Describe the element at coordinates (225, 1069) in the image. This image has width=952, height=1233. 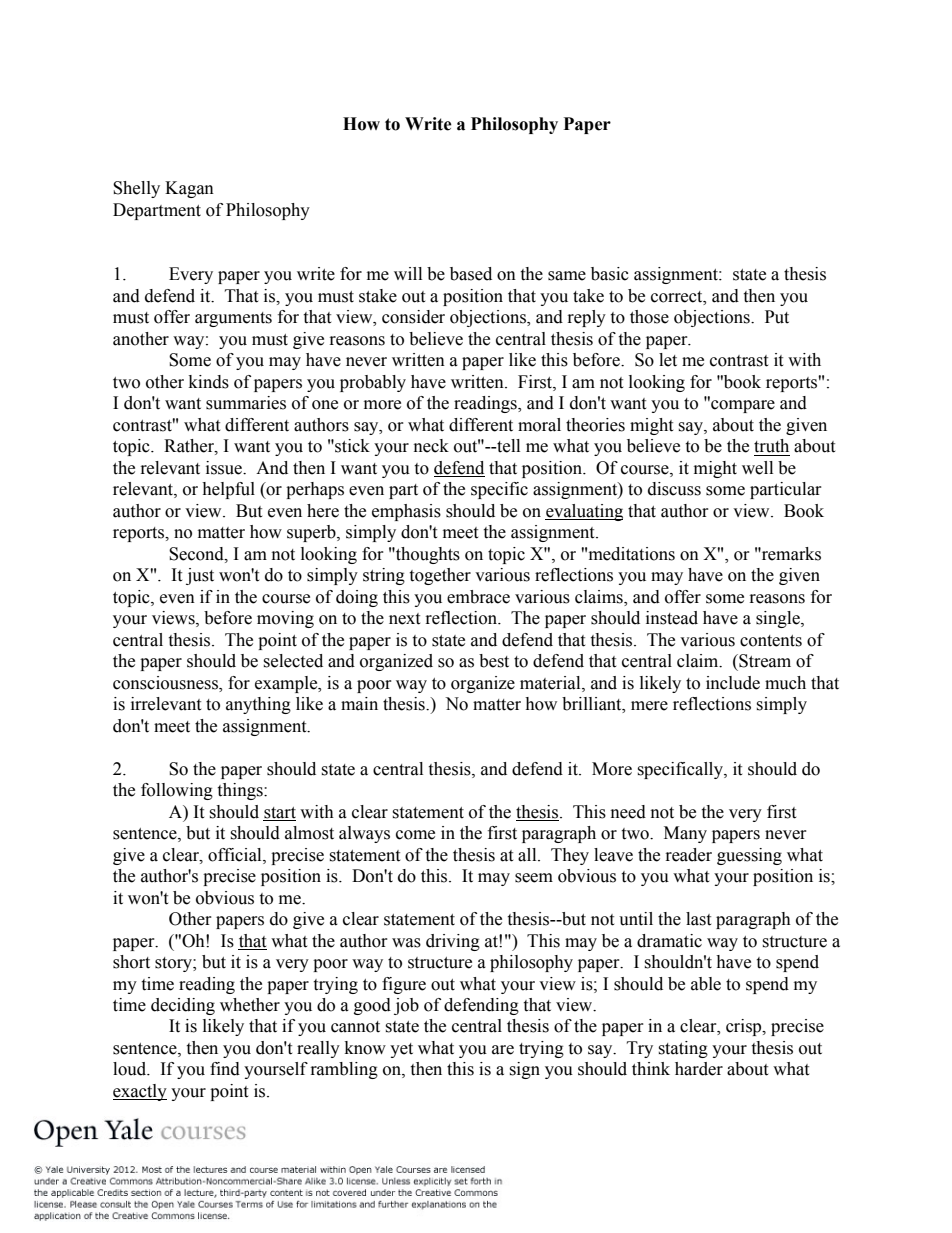
I see `find` at that location.
